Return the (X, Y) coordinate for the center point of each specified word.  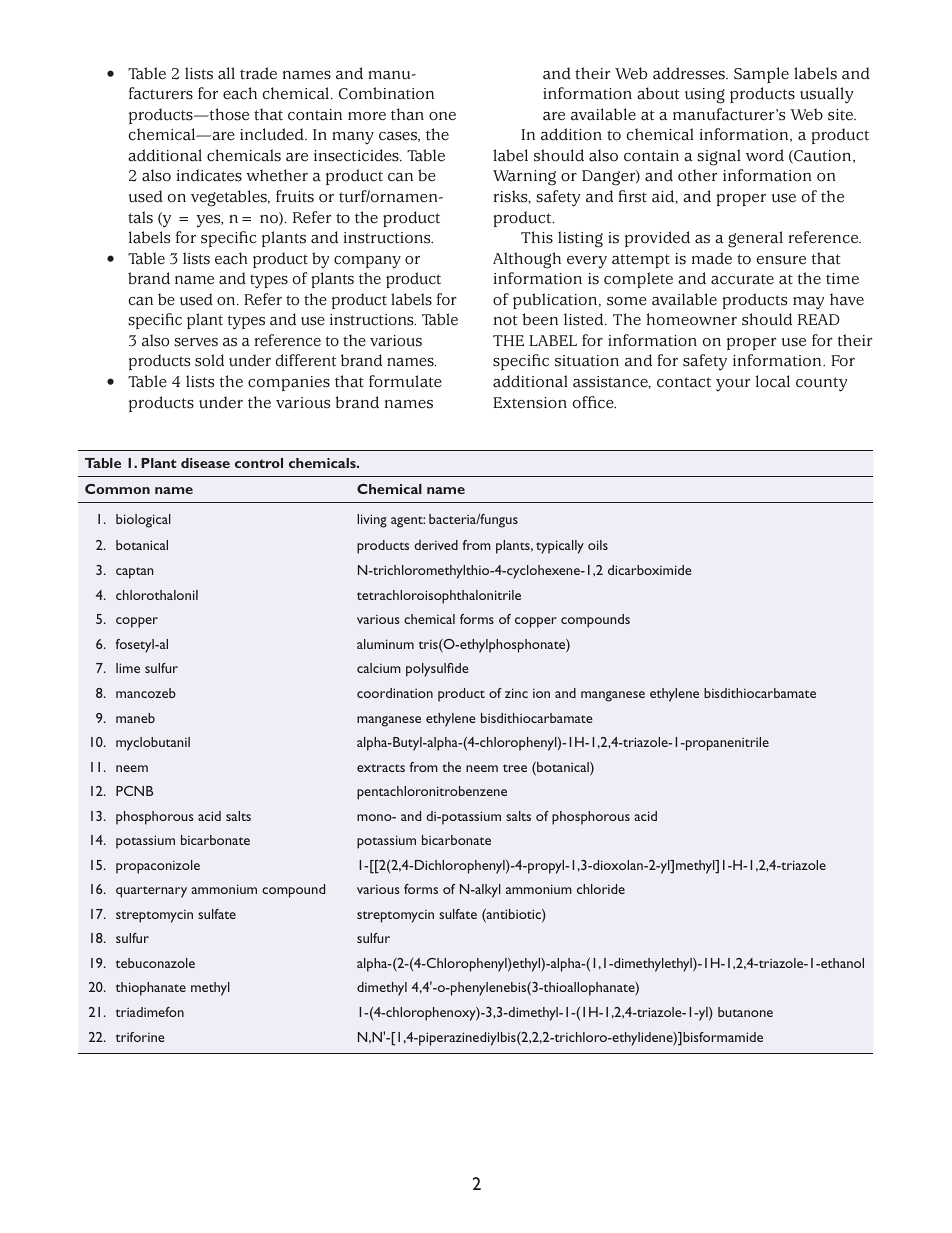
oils (598, 545)
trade (258, 73)
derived (436, 545)
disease (205, 463)
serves (196, 342)
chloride (601, 889)
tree (515, 768)
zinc (516, 693)
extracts (381, 768)
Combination (386, 93)
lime (128, 668)
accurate (742, 279)
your (733, 385)
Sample (761, 75)
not (506, 320)
